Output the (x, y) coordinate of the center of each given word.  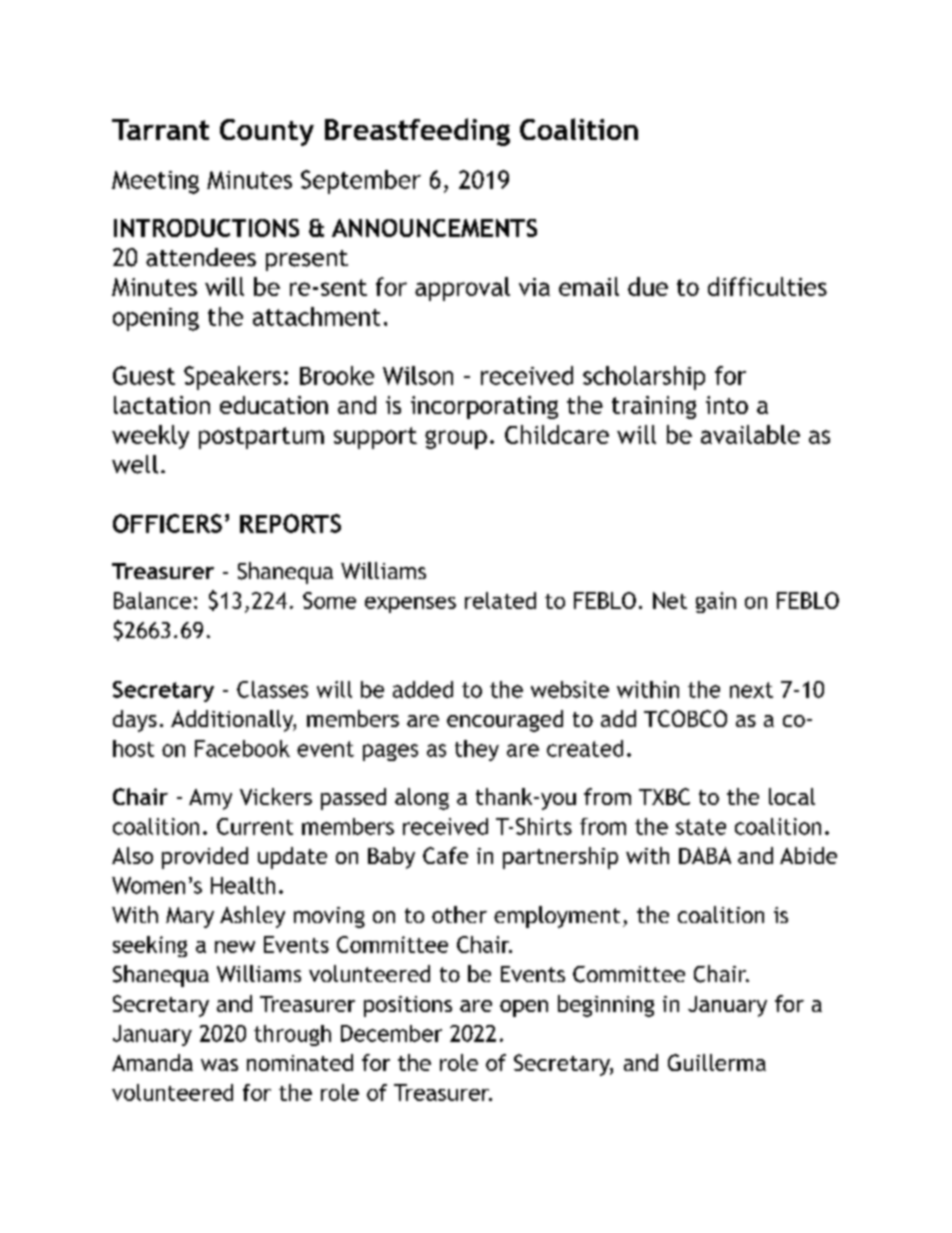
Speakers (232, 378)
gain (716, 602)
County (267, 132)
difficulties (767, 286)
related (500, 600)
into (727, 405)
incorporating (484, 407)
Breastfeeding (417, 132)
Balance (152, 600)
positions (408, 1006)
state (701, 827)
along (422, 799)
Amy (210, 799)
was (219, 1065)
